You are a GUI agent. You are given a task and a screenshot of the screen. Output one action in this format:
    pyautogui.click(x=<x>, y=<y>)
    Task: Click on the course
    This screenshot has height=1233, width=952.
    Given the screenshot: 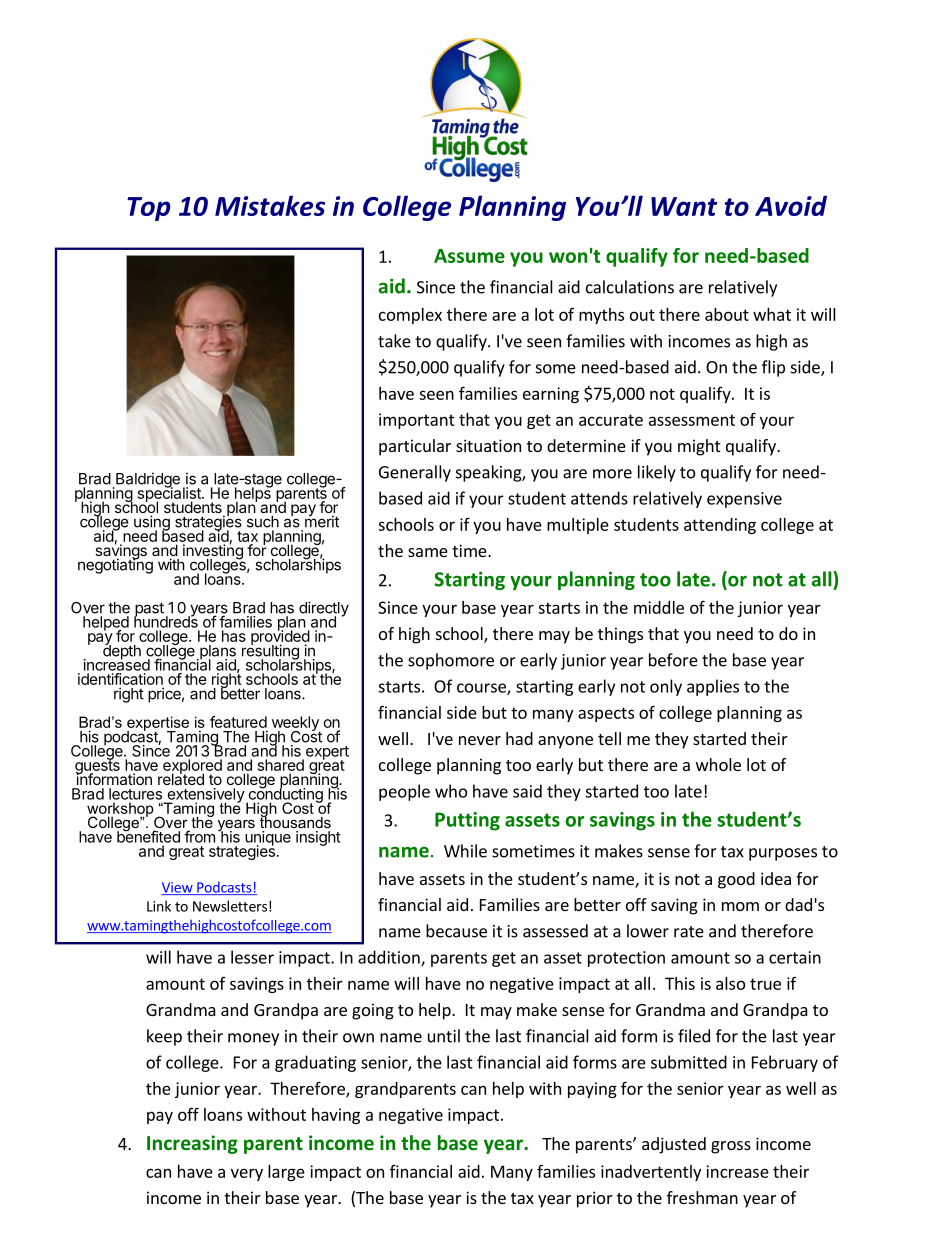 What is the action you would take?
    pyautogui.click(x=482, y=689)
